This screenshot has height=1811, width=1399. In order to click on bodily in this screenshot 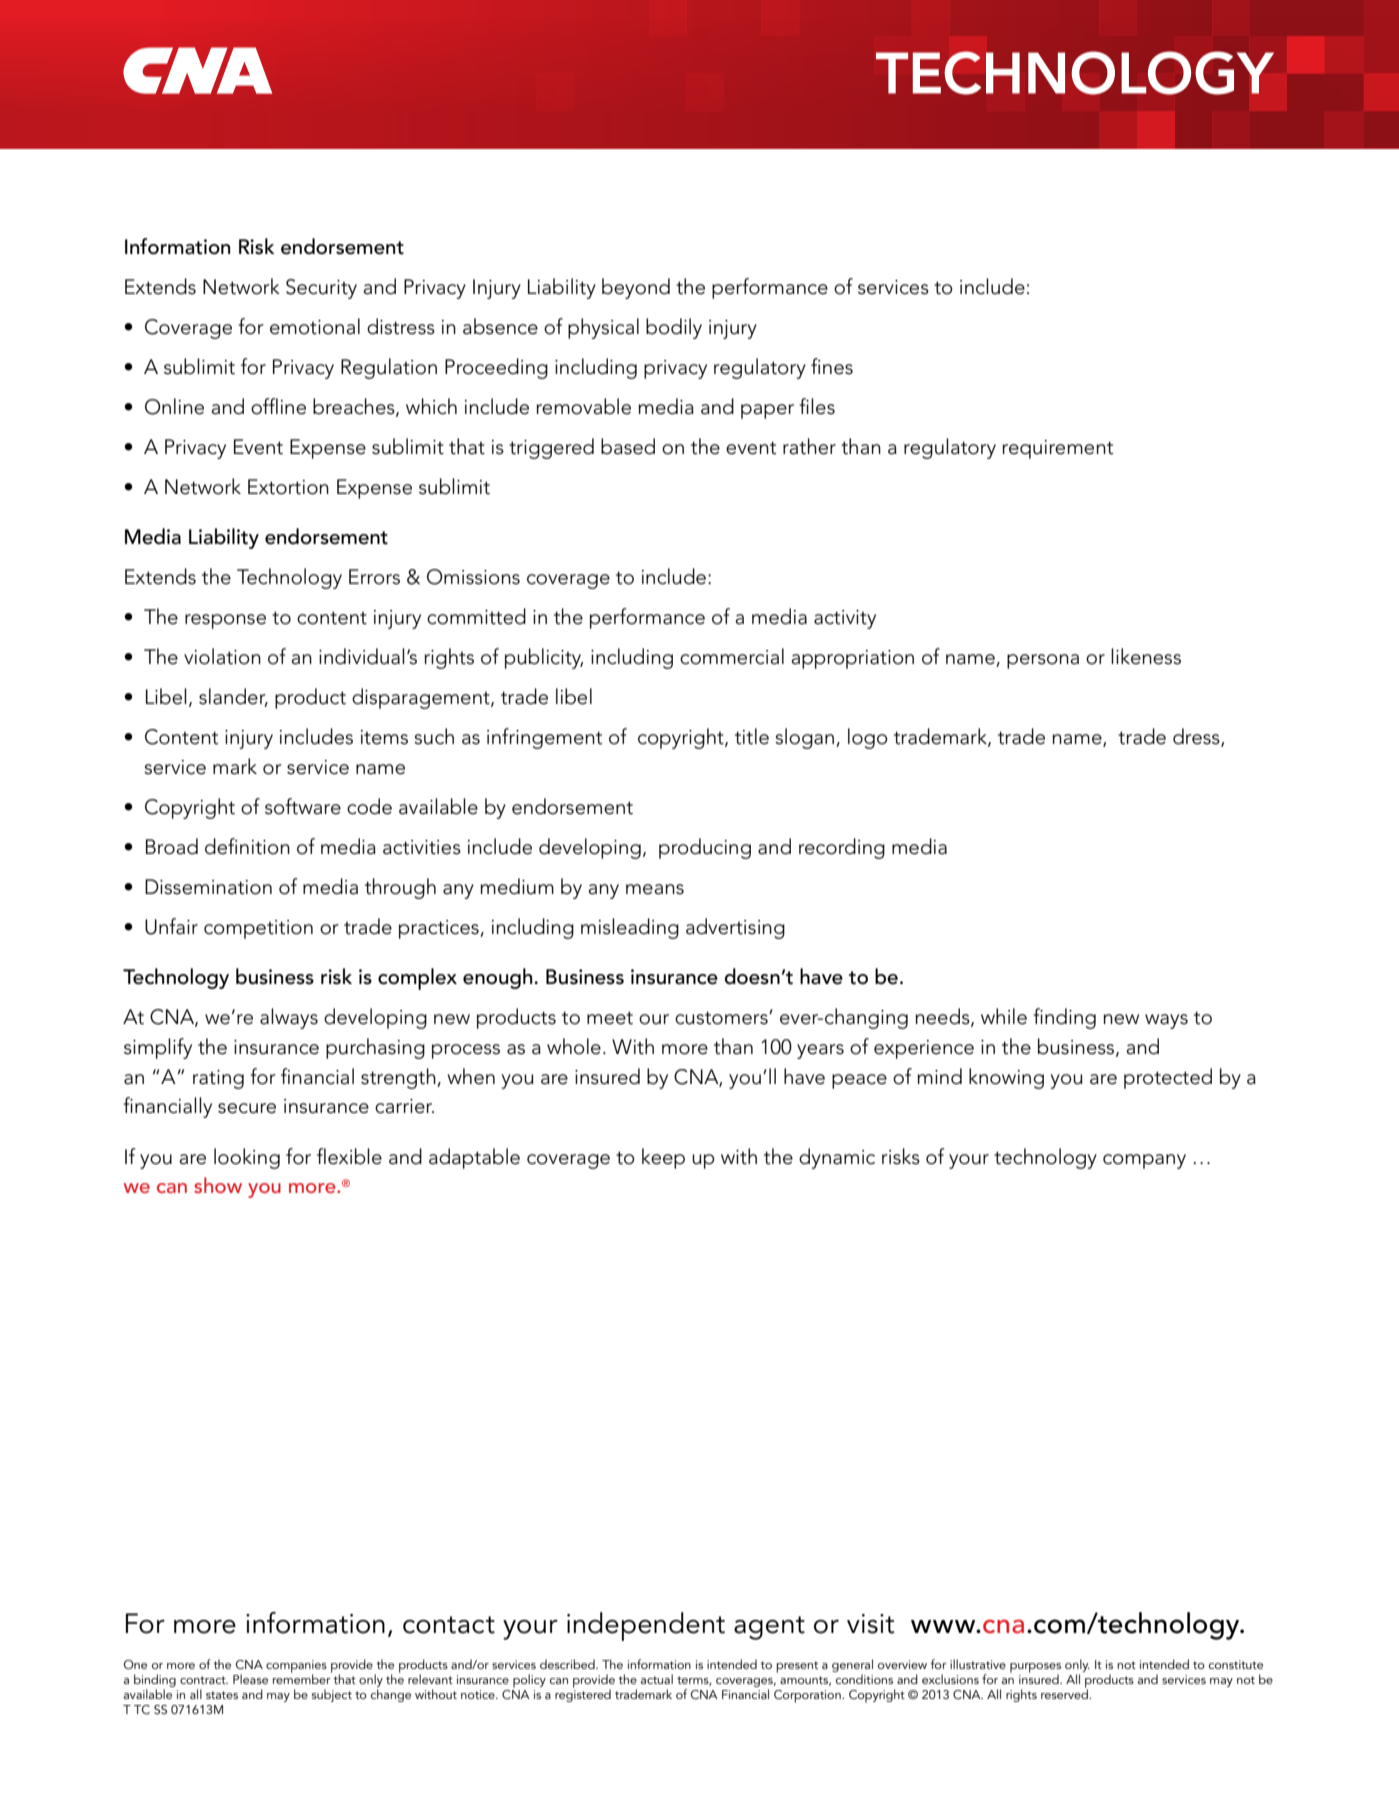, I will do `click(674, 328)`.
